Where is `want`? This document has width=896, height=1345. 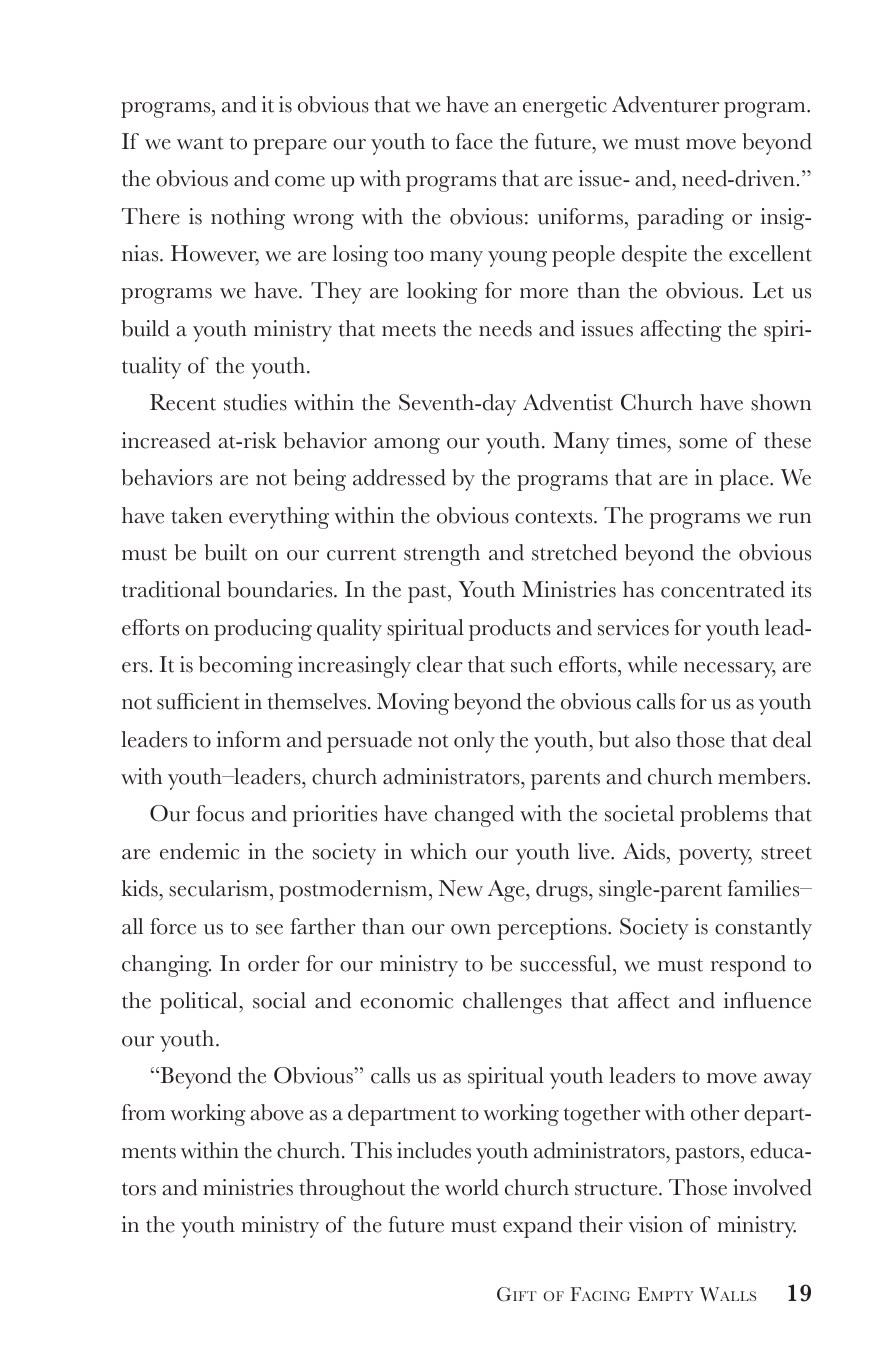
want is located at coordinates (200, 143).
